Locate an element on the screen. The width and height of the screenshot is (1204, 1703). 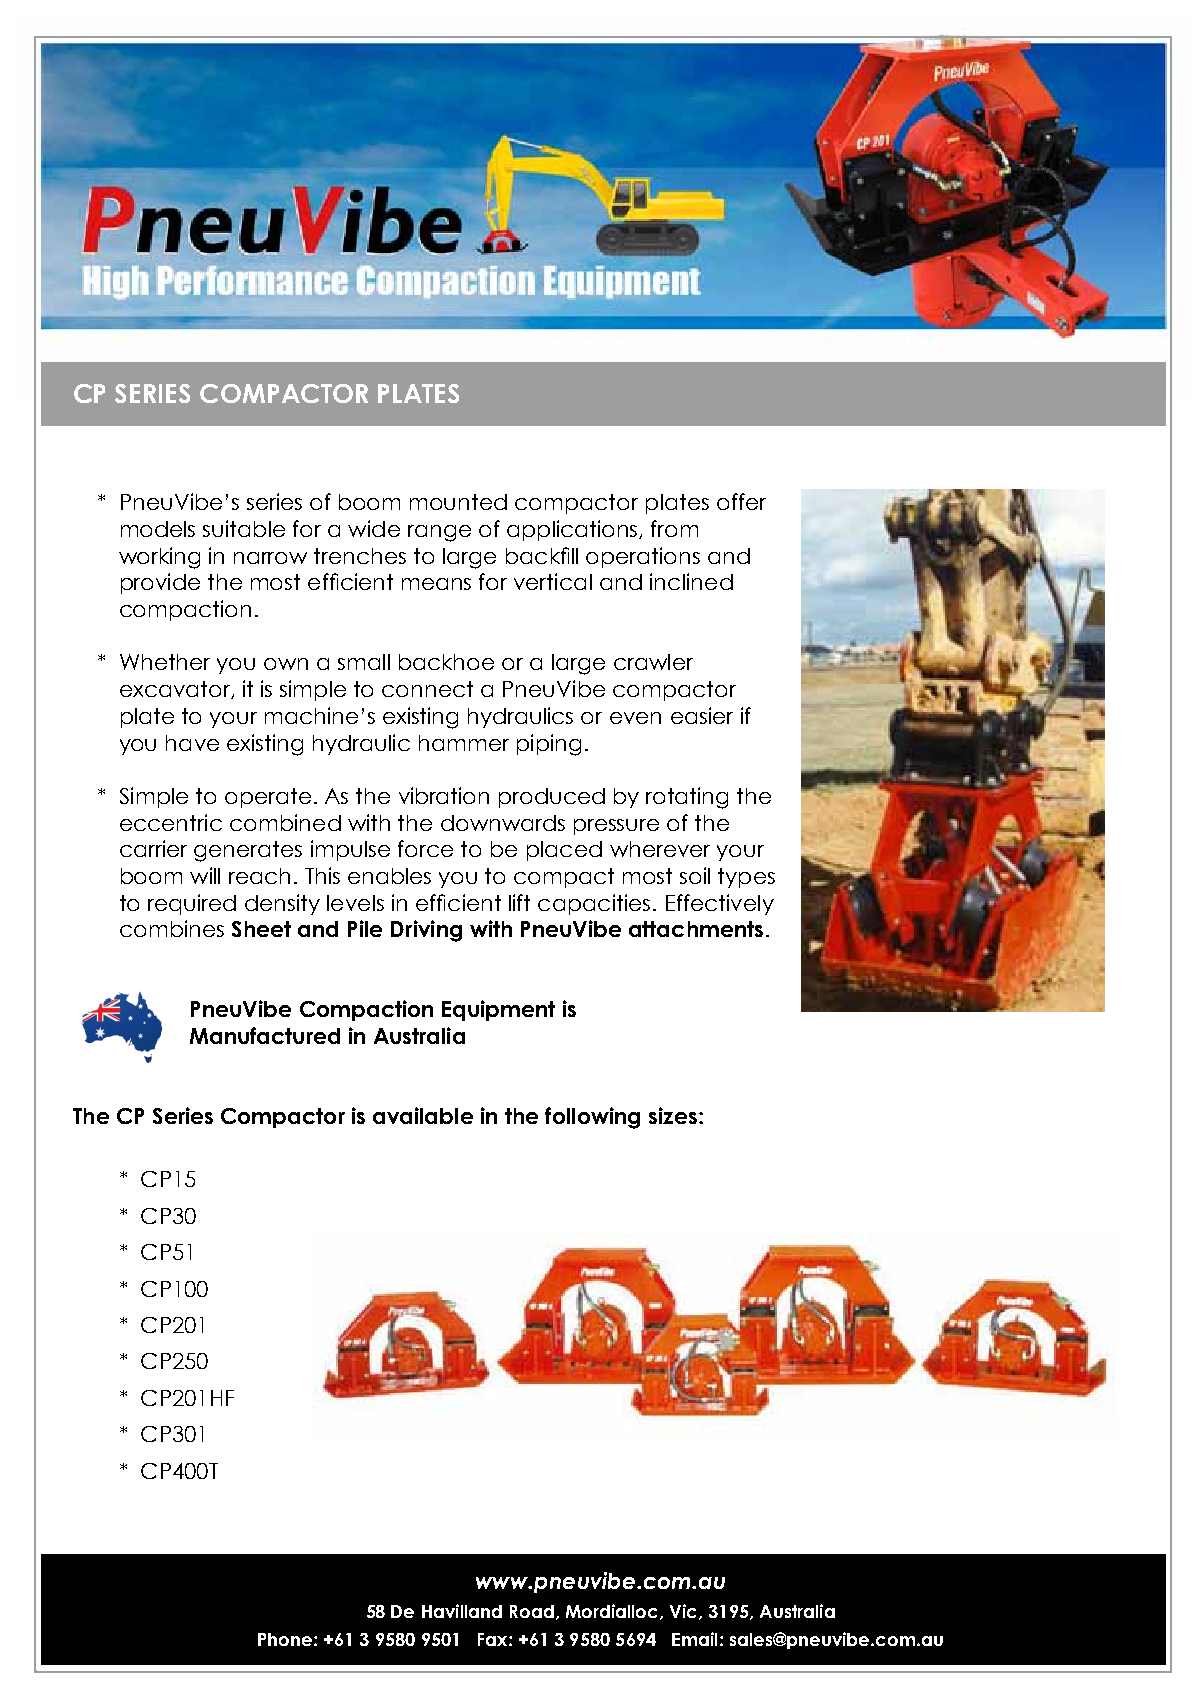
Havilland is located at coordinates (462, 1611).
